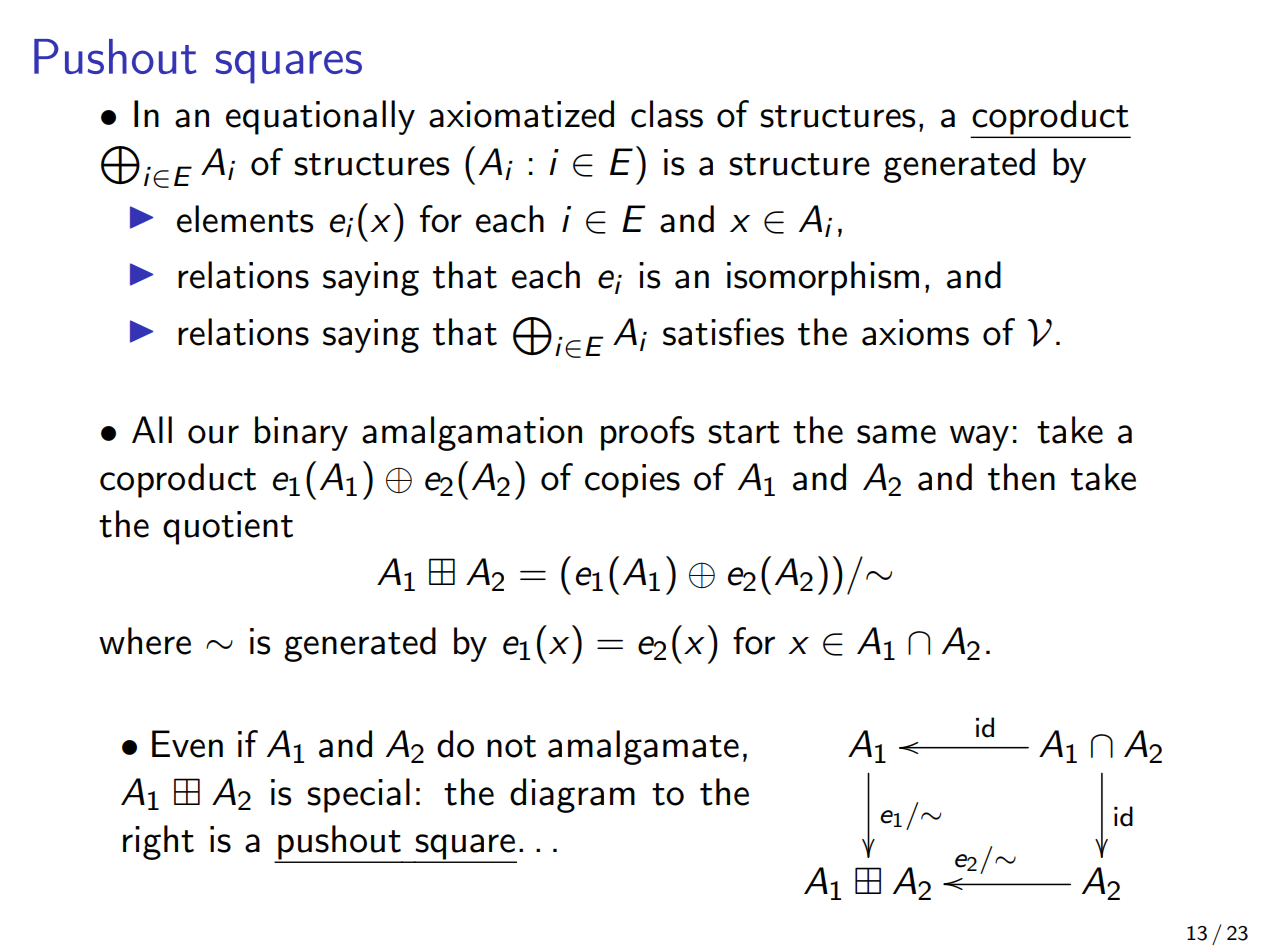 This screenshot has width=1271, height=952. Describe the element at coordinates (158, 842) in the screenshot. I see `right` at that location.
